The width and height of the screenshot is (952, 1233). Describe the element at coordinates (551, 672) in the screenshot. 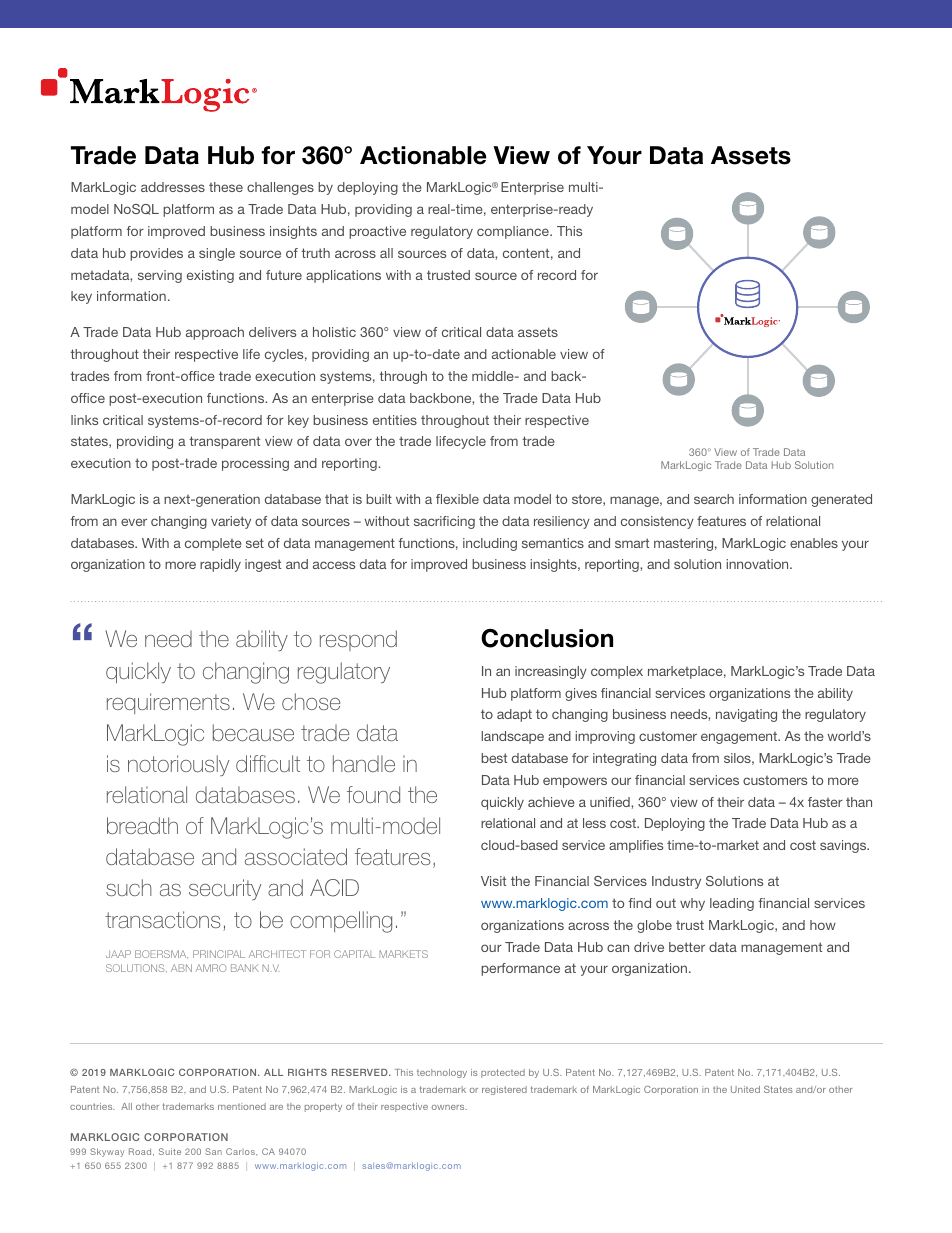

I see `increasingly` at that location.
